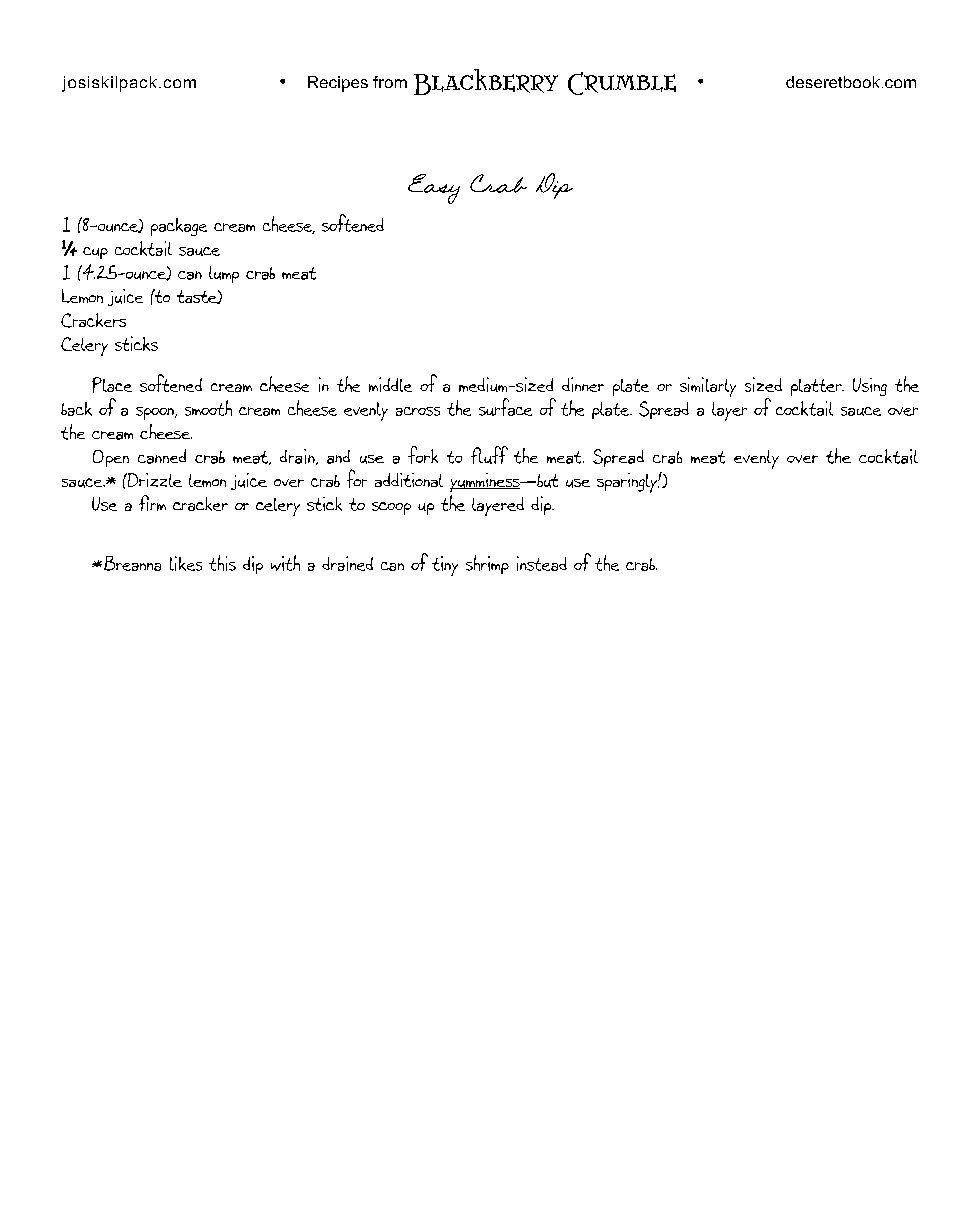 The image size is (980, 1226). Describe the element at coordinates (224, 274) in the screenshot. I see `lump` at that location.
